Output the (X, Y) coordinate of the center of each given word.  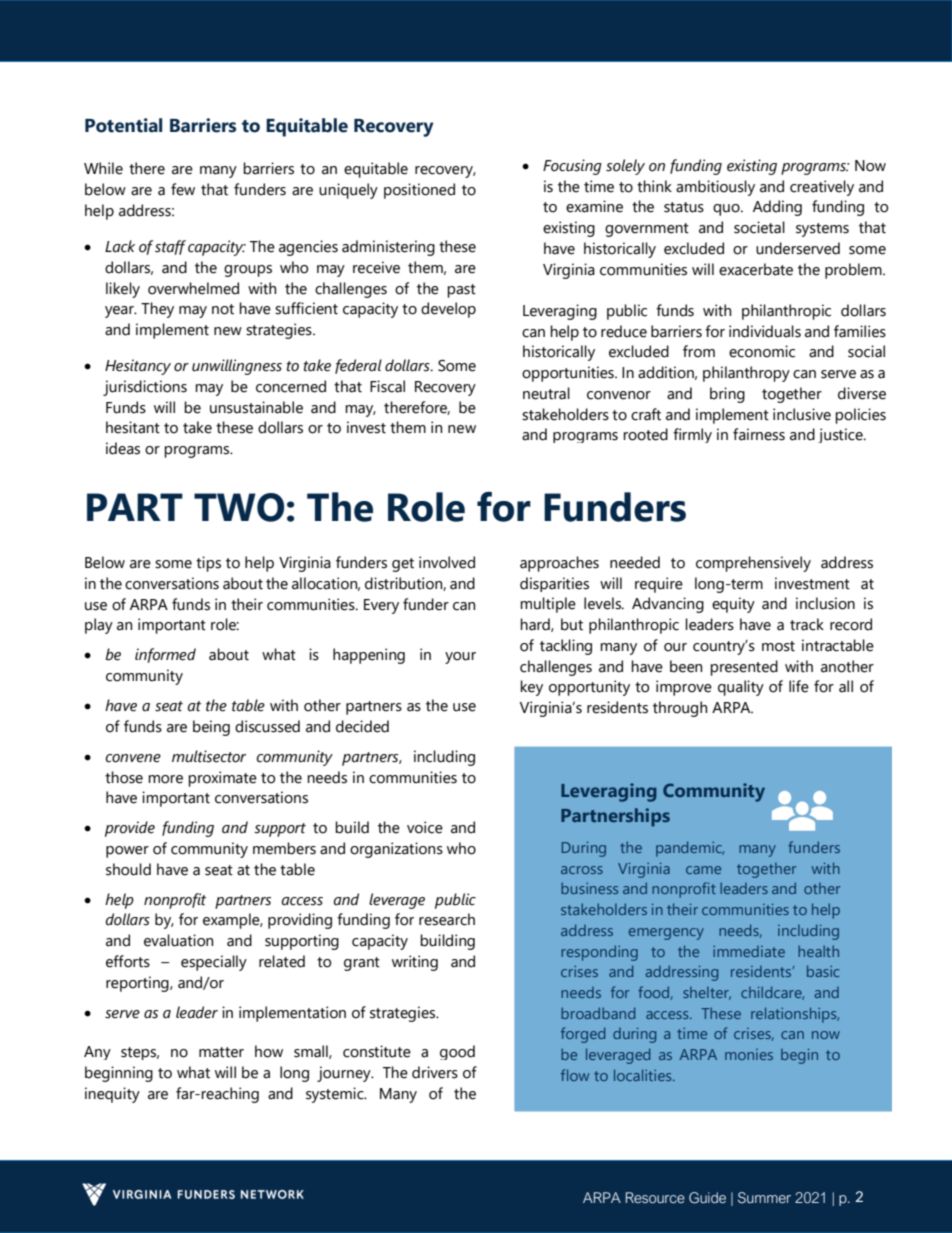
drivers (435, 1072)
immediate (749, 951)
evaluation (178, 940)
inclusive (802, 414)
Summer (764, 1197)
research (447, 919)
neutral (546, 393)
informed (165, 655)
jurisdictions (145, 388)
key (531, 688)
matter (221, 1052)
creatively (822, 188)
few (183, 189)
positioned (419, 191)
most (778, 646)
